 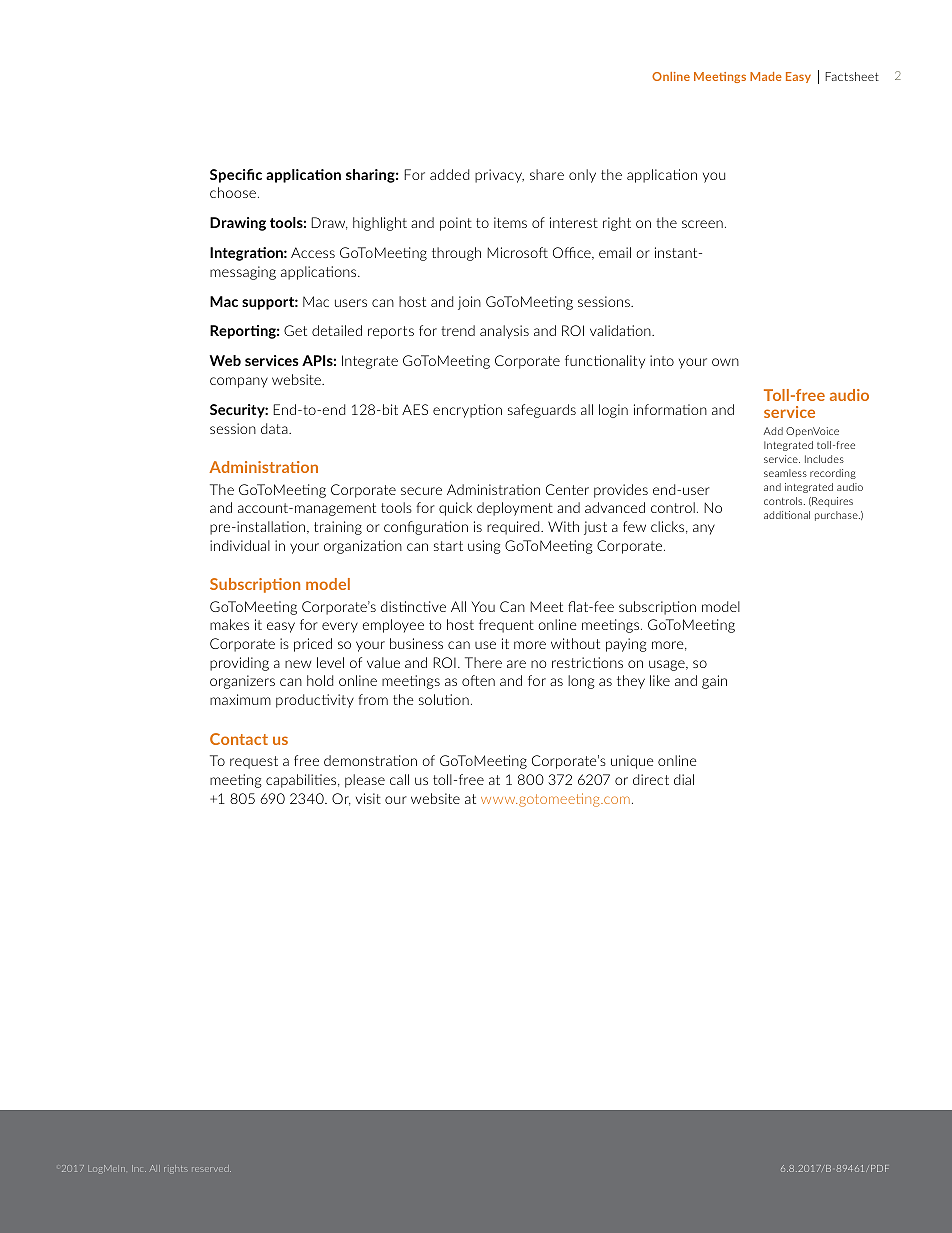 What do you see at coordinates (766, 76) in the image?
I see `Made` at bounding box center [766, 76].
